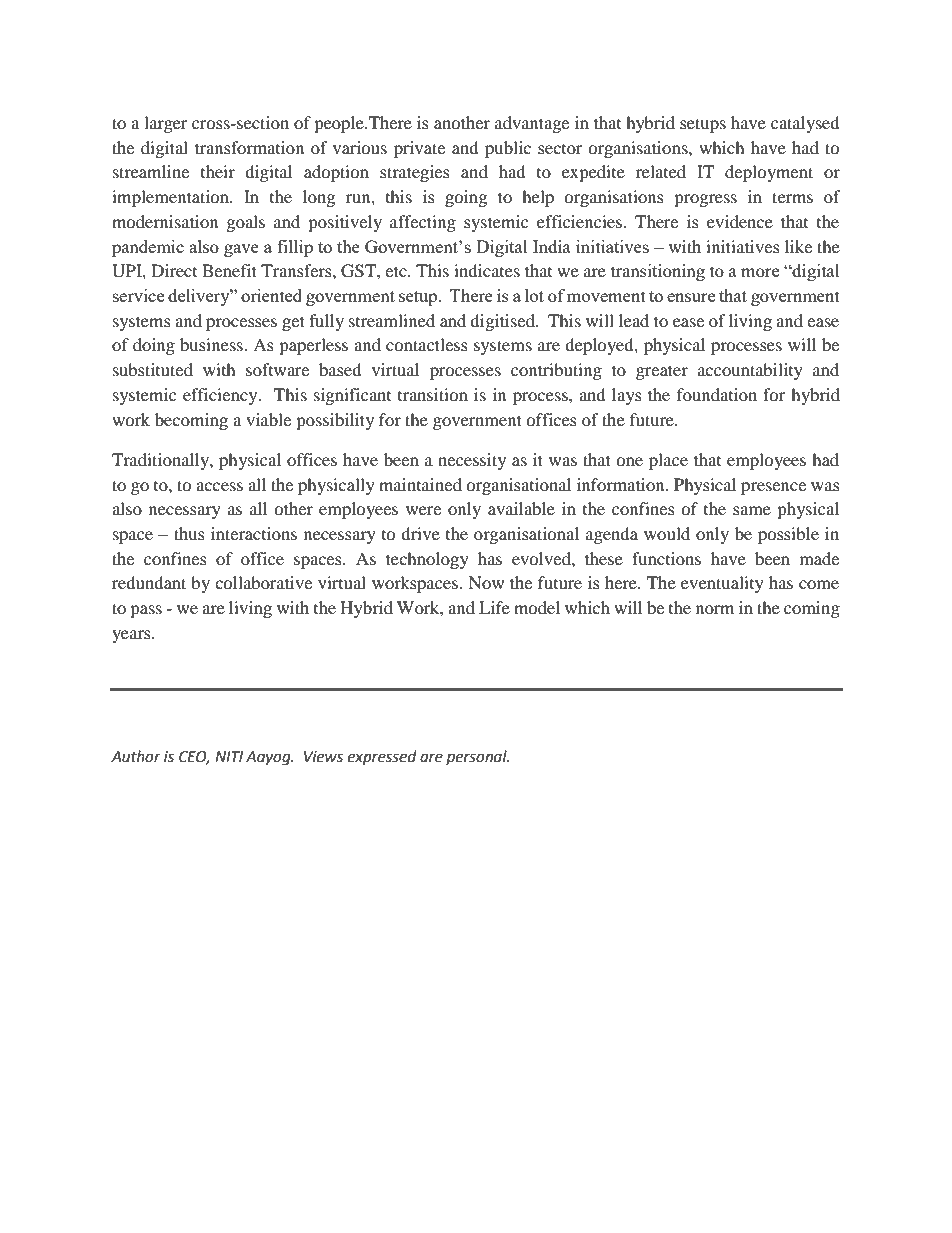 The width and height of the screenshot is (952, 1233). What do you see at coordinates (427, 344) in the screenshot?
I see `contactless` at bounding box center [427, 344].
